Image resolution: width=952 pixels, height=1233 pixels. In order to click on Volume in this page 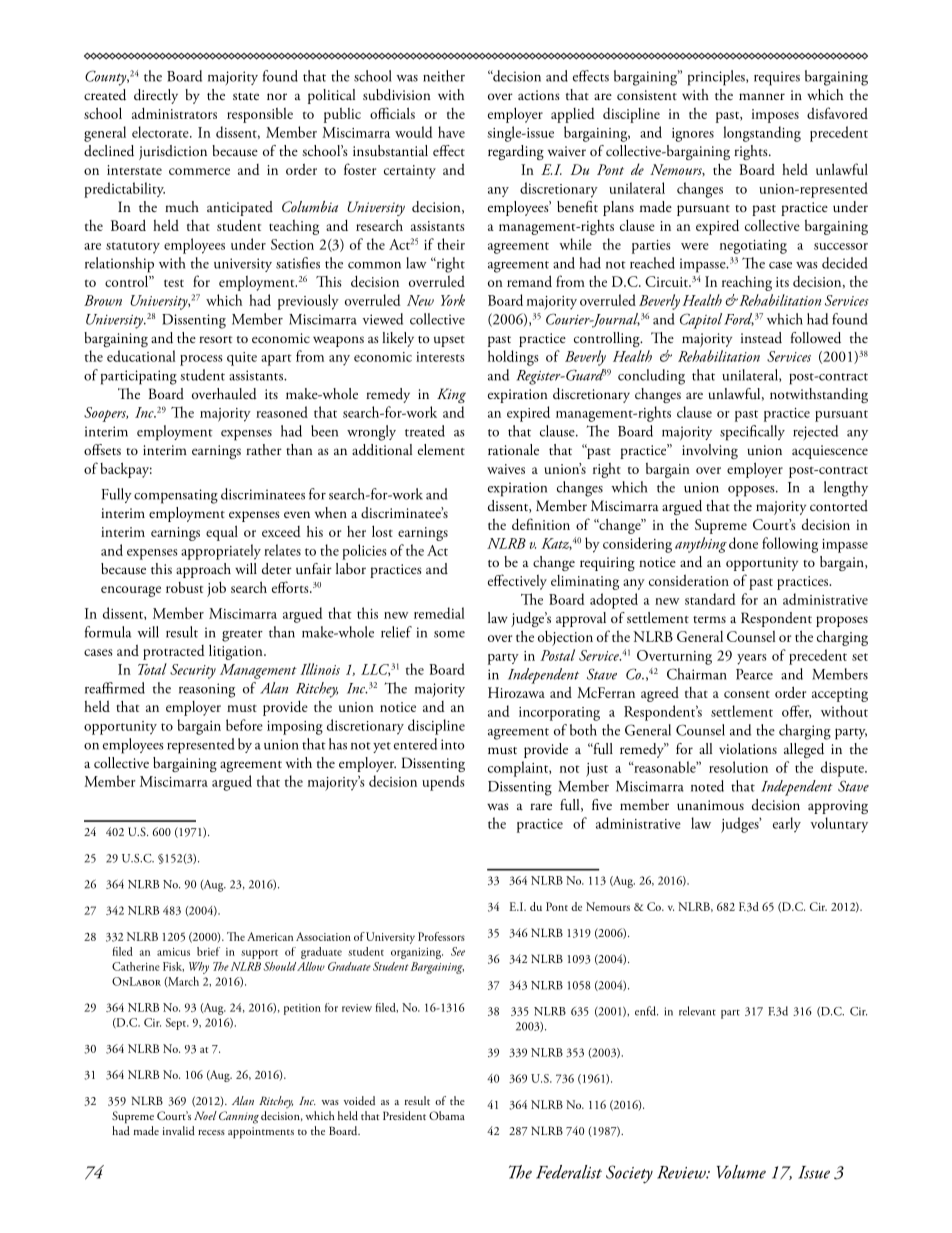, I will do `click(741, 1172)`.
